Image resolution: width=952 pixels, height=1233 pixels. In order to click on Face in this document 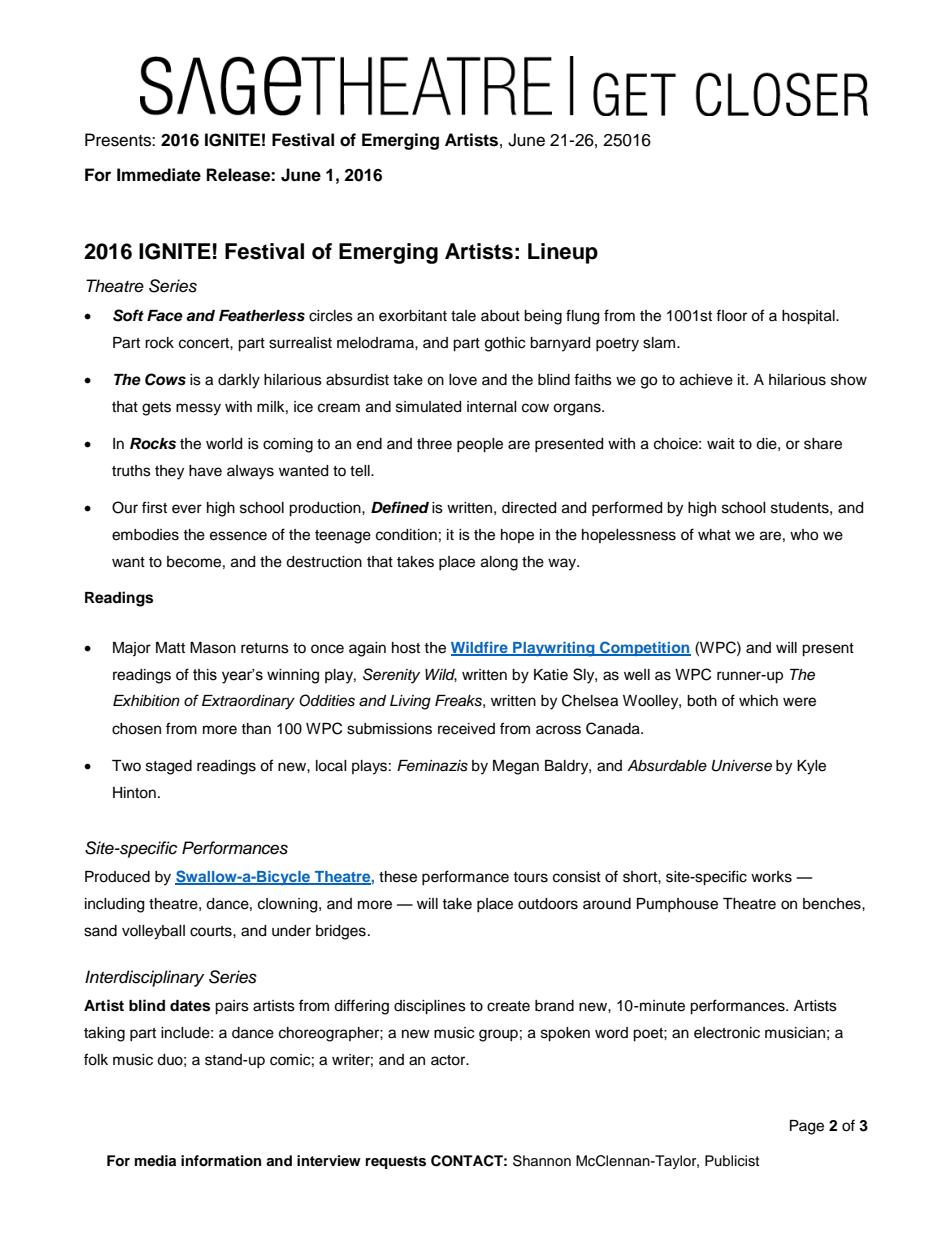, I will do `click(165, 316)`.
